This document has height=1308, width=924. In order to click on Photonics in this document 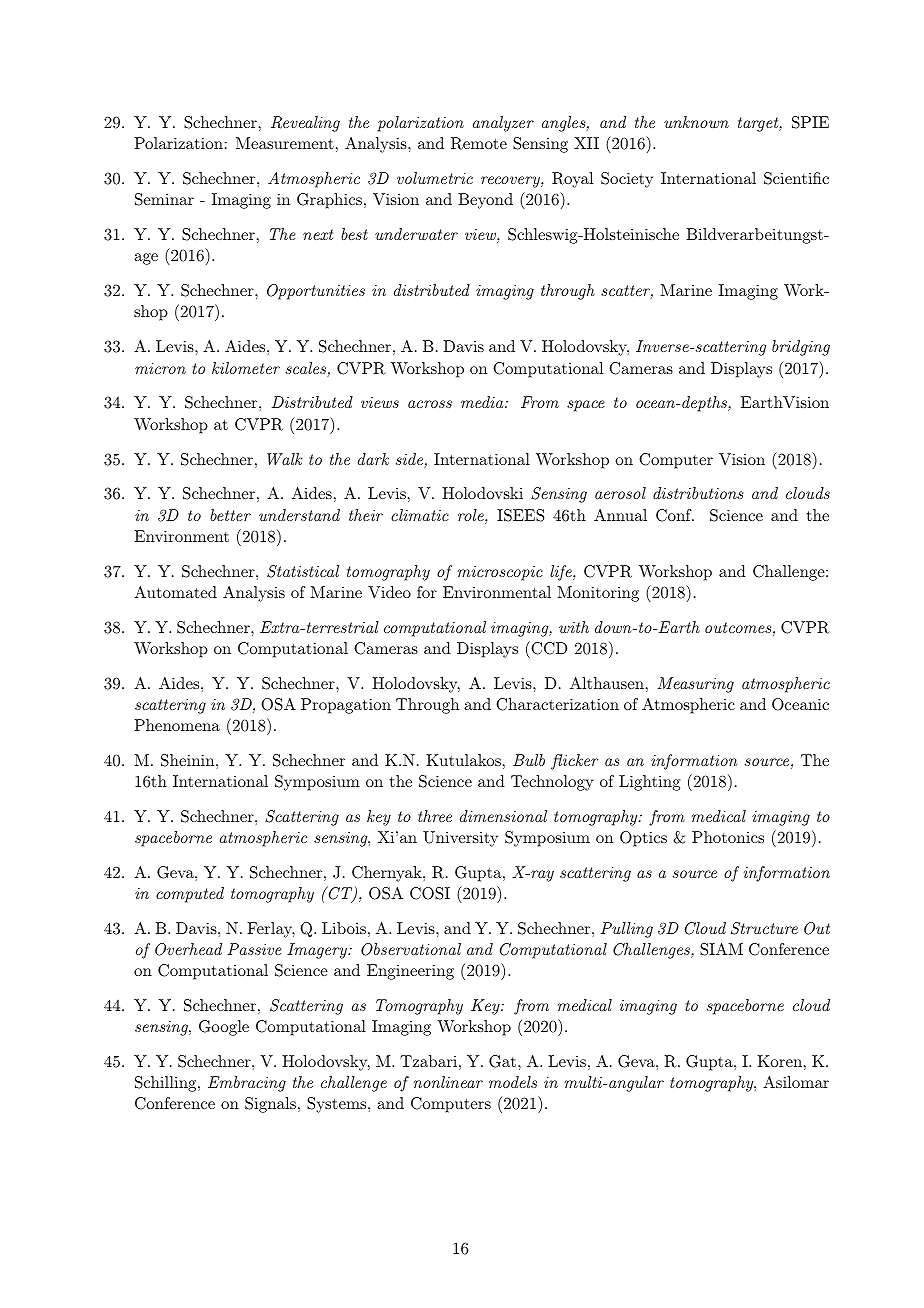, I will do `click(728, 837)`.
